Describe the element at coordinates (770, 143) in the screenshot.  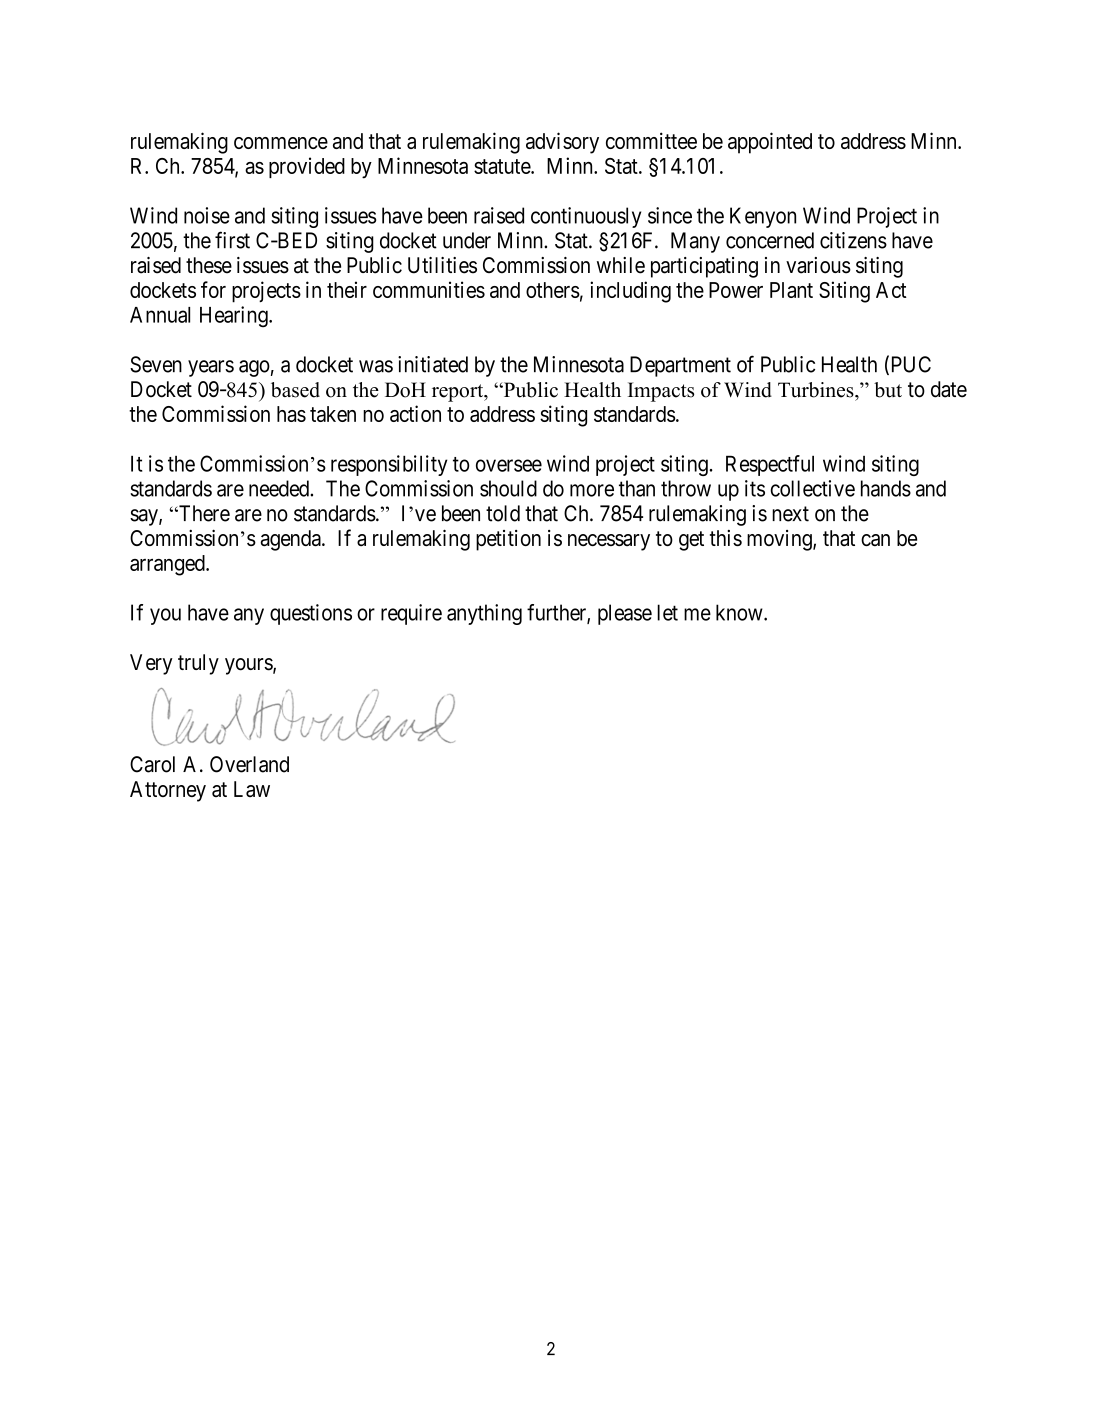
I see `appointed` at that location.
